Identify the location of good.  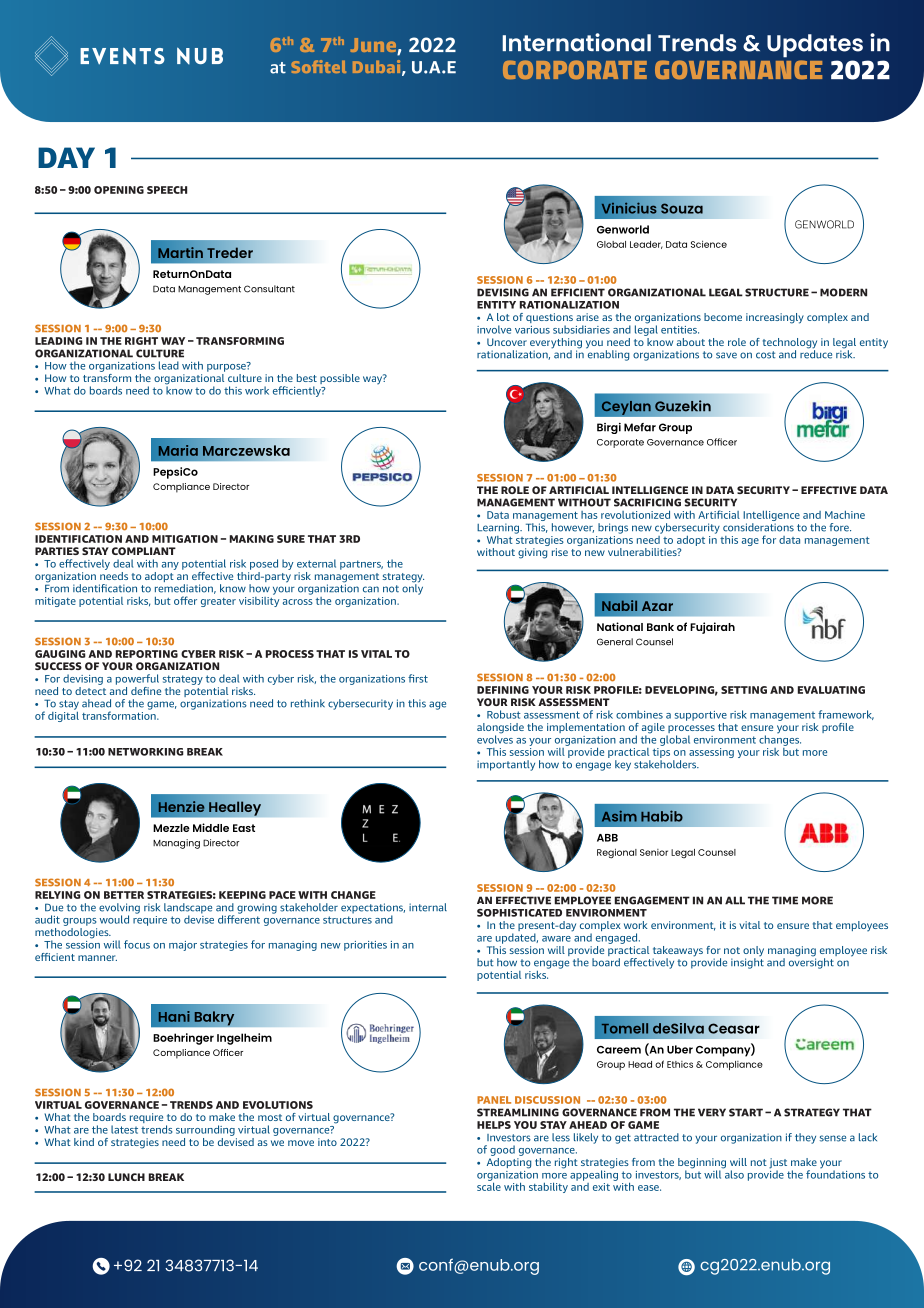
(502, 1150).
